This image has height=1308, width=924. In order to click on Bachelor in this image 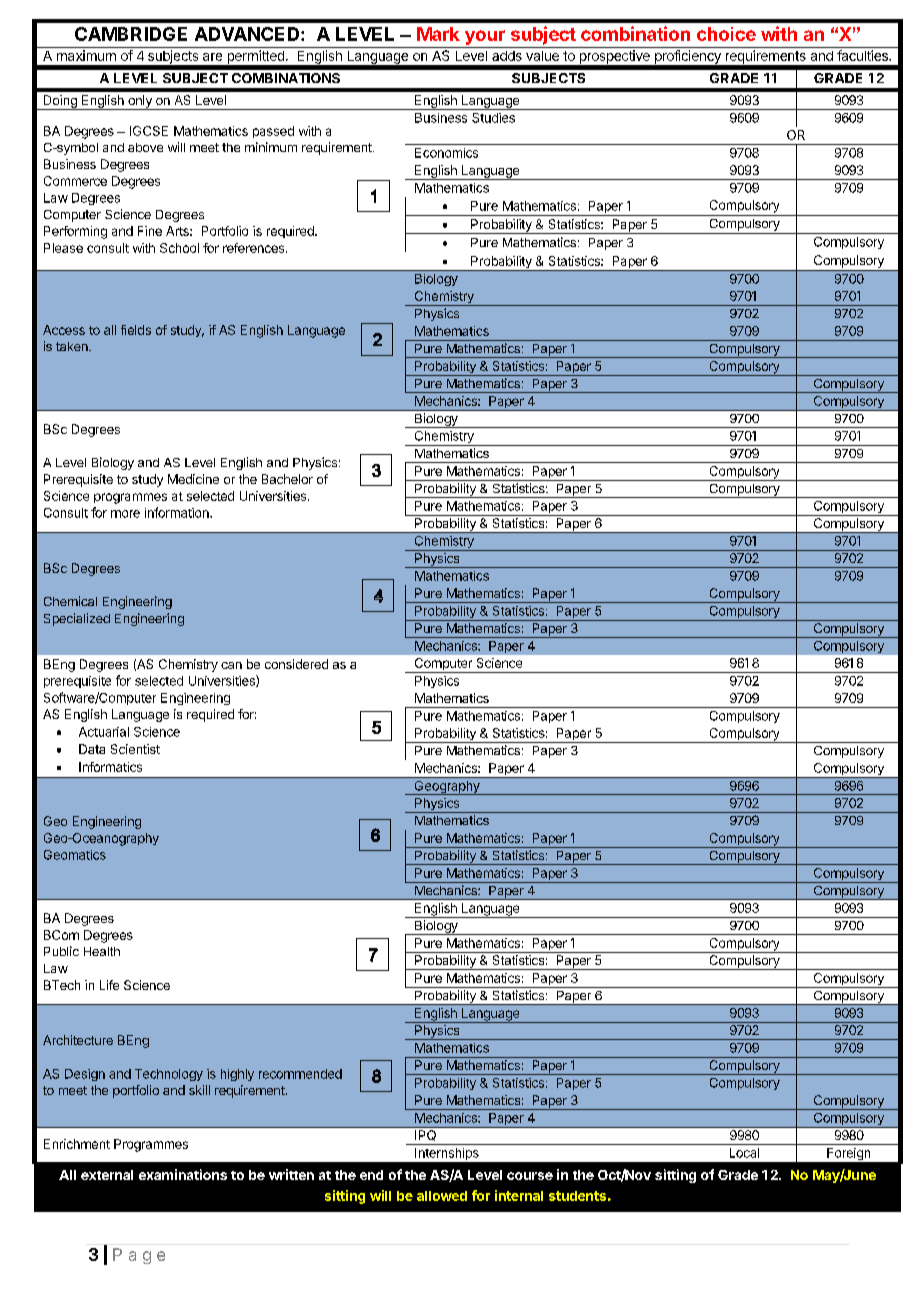, I will do `click(287, 479)`.
